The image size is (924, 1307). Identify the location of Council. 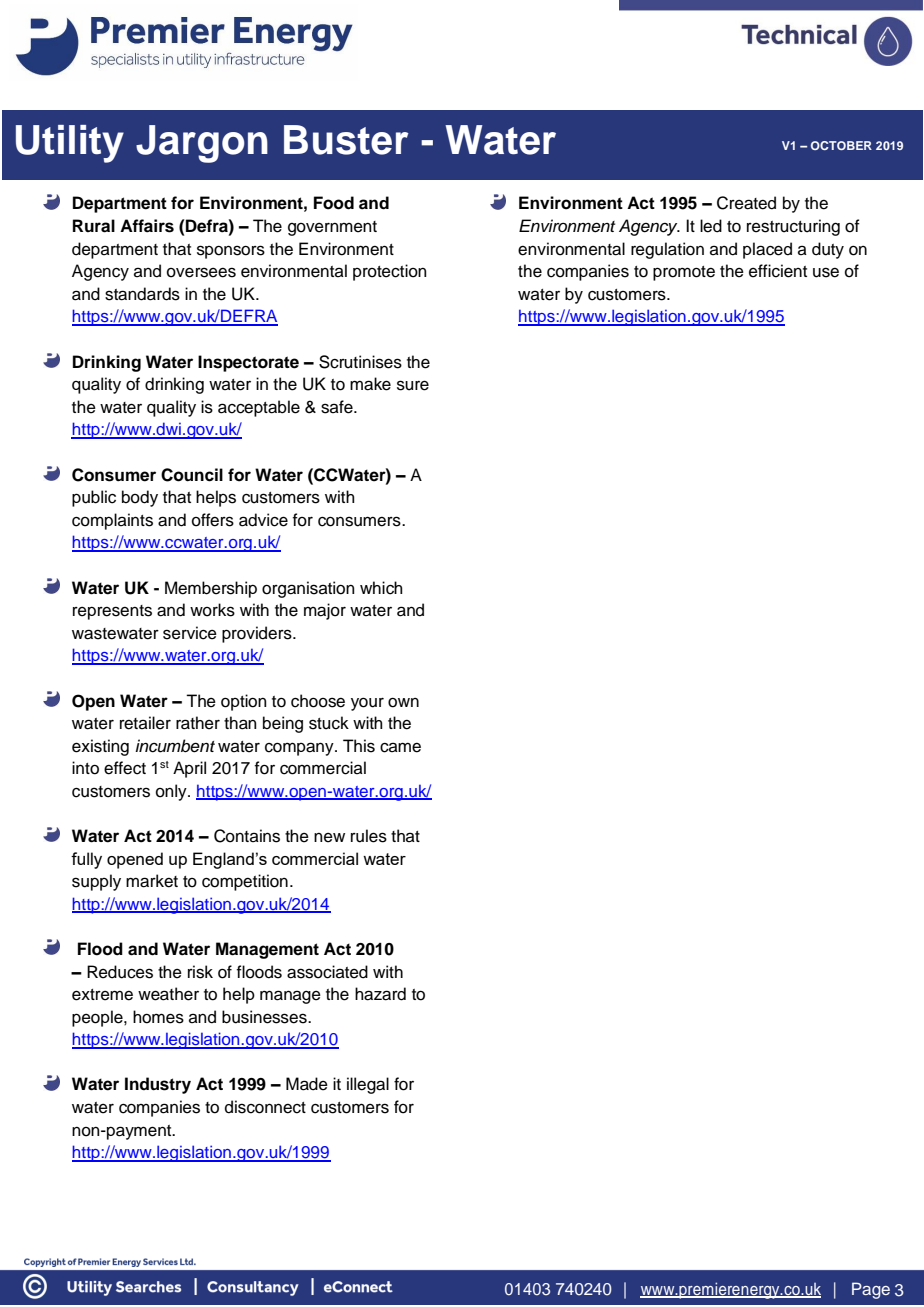
(192, 475).
